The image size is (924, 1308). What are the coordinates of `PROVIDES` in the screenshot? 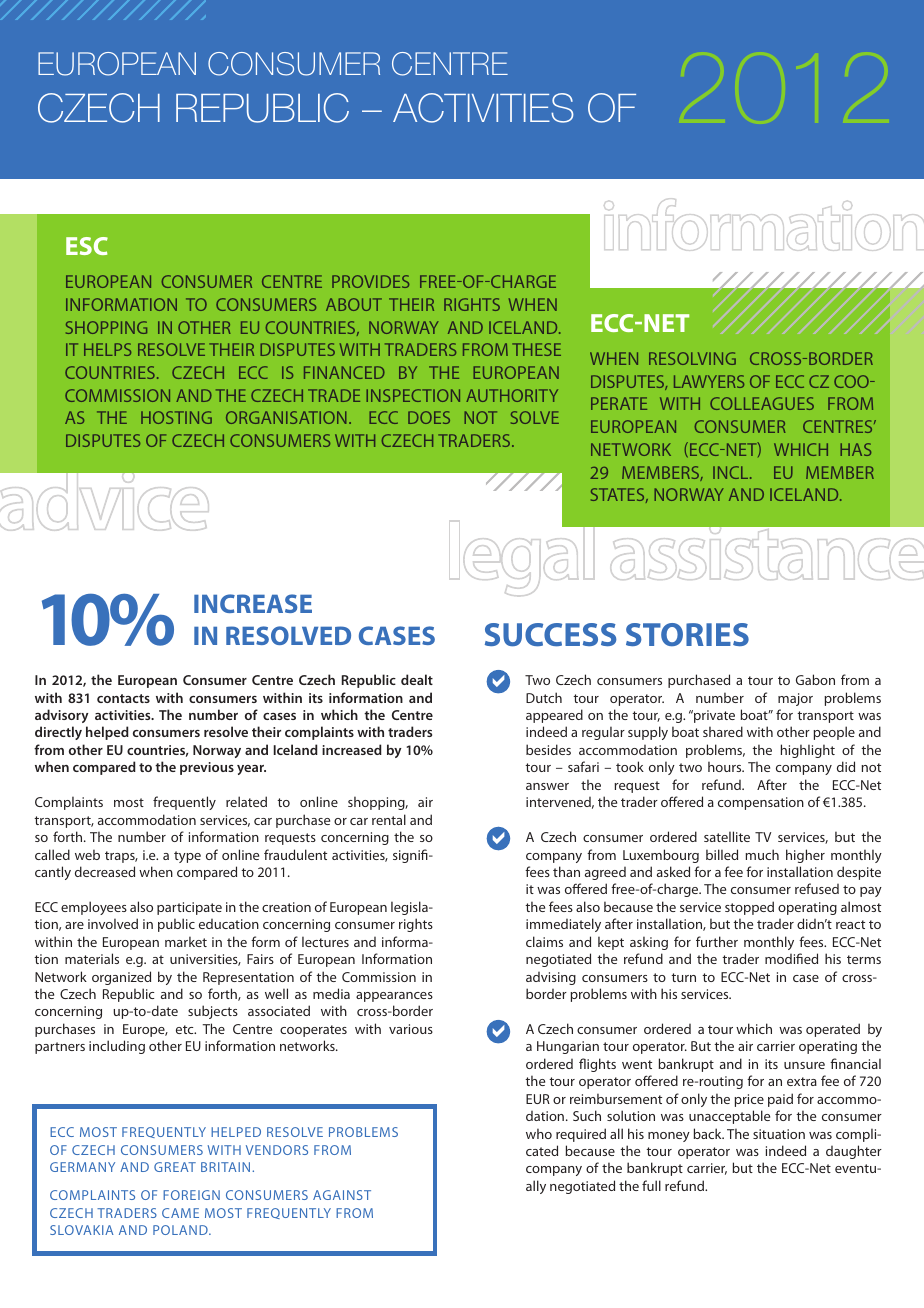 It's located at (370, 281).
